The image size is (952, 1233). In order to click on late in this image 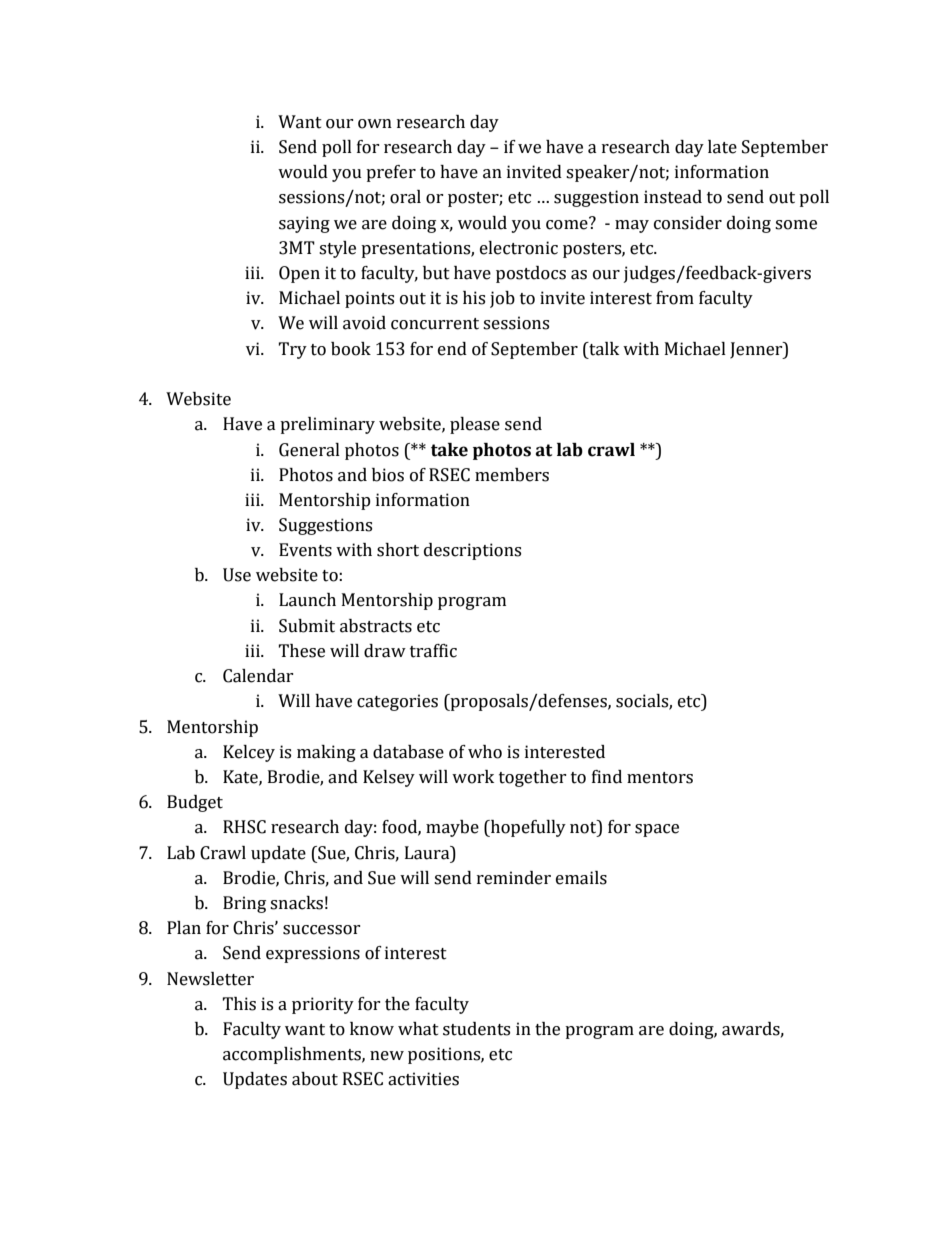, I will do `click(722, 147)`.
